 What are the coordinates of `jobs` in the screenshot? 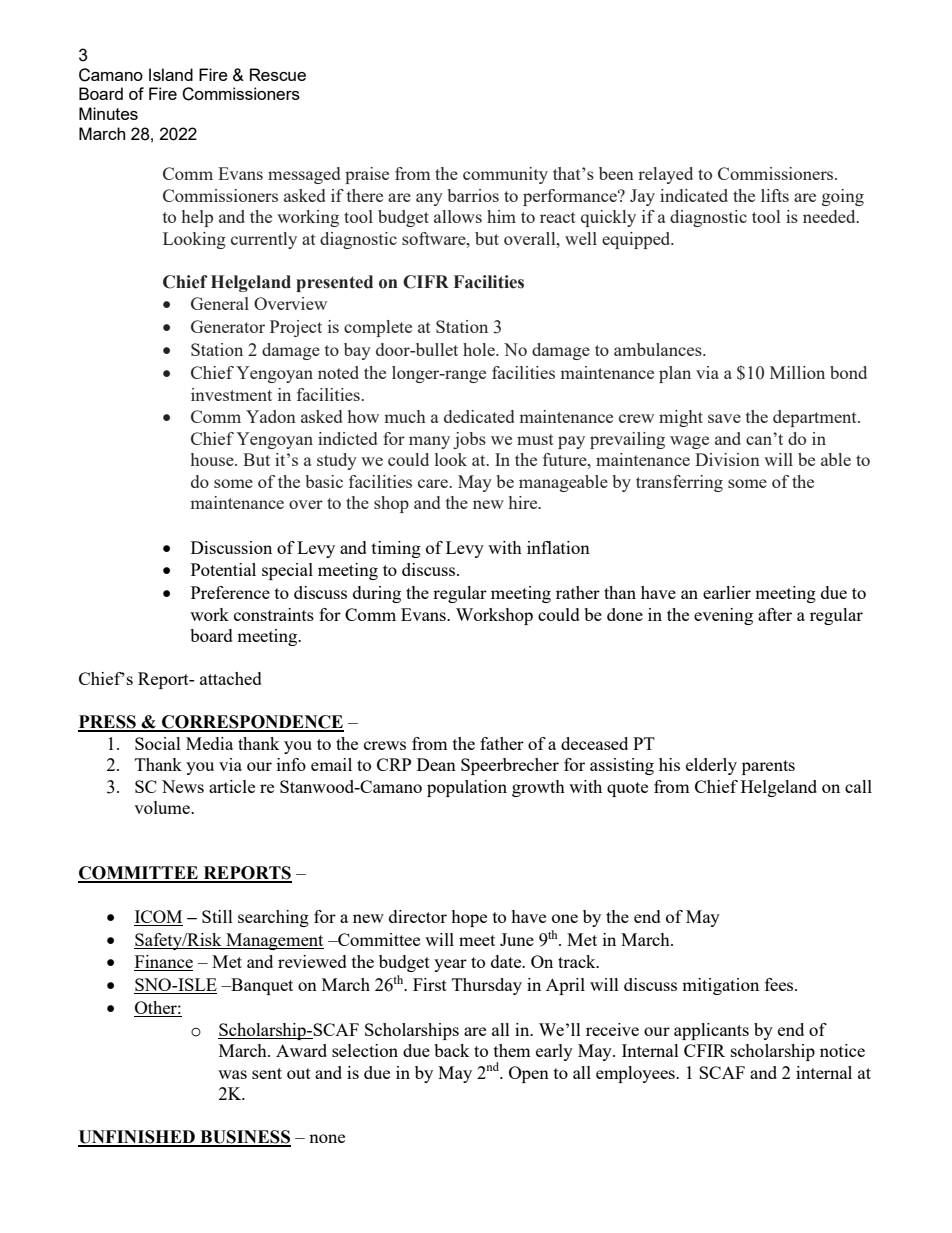 It's located at (469, 440).
